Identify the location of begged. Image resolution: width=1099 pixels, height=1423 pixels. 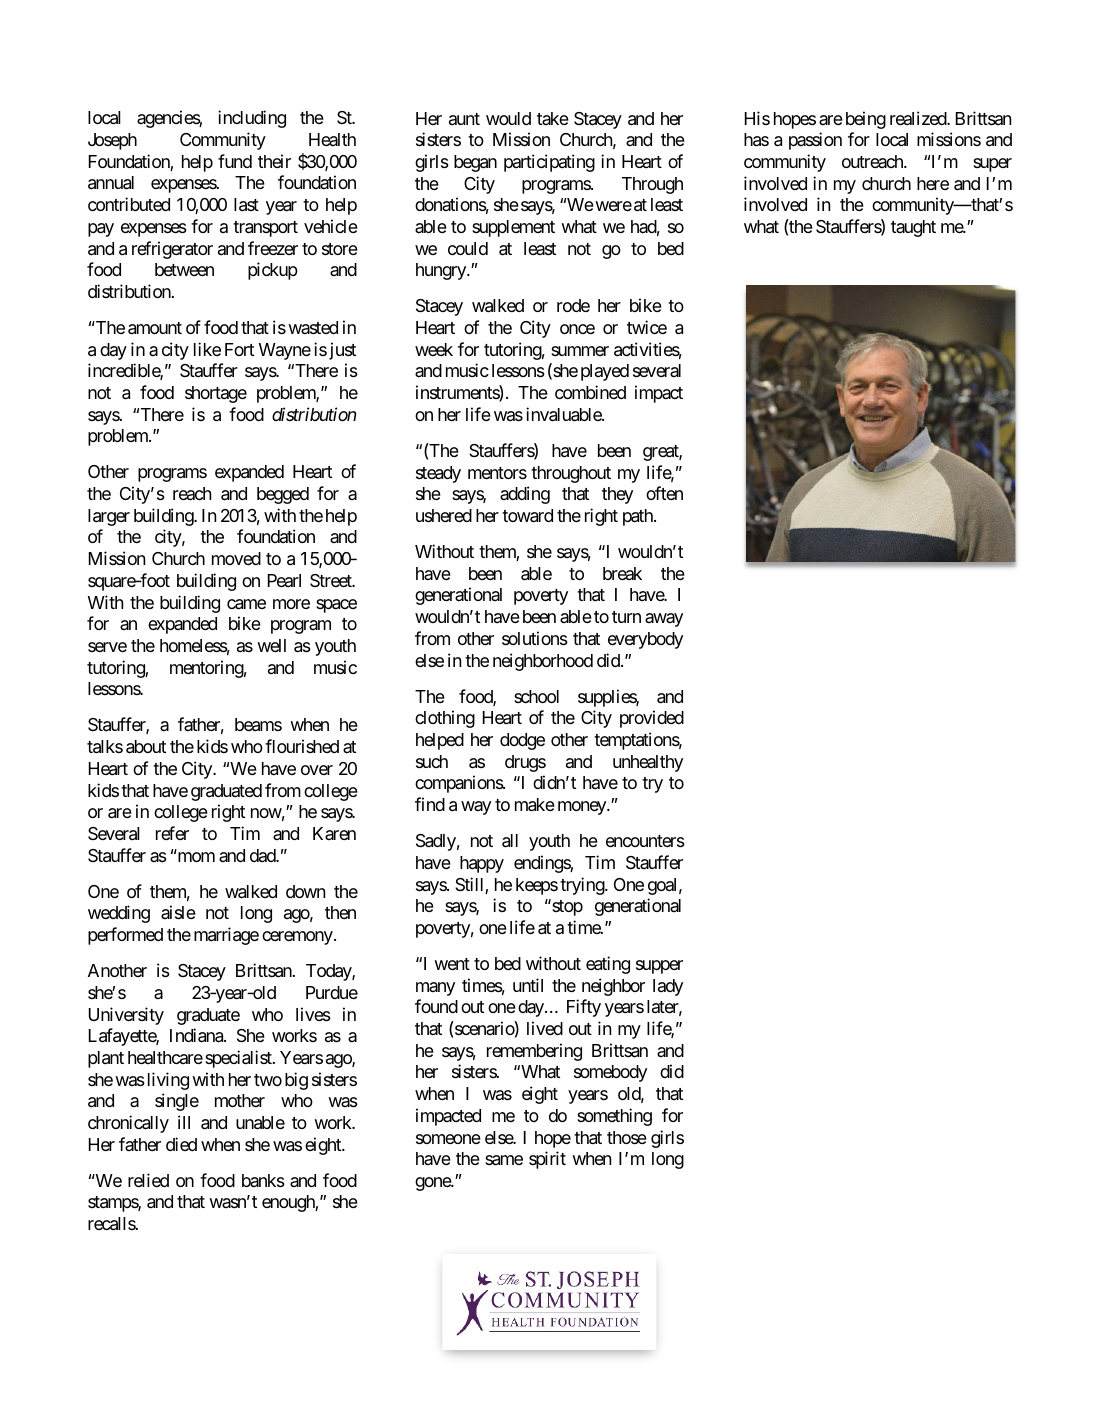
(283, 495).
